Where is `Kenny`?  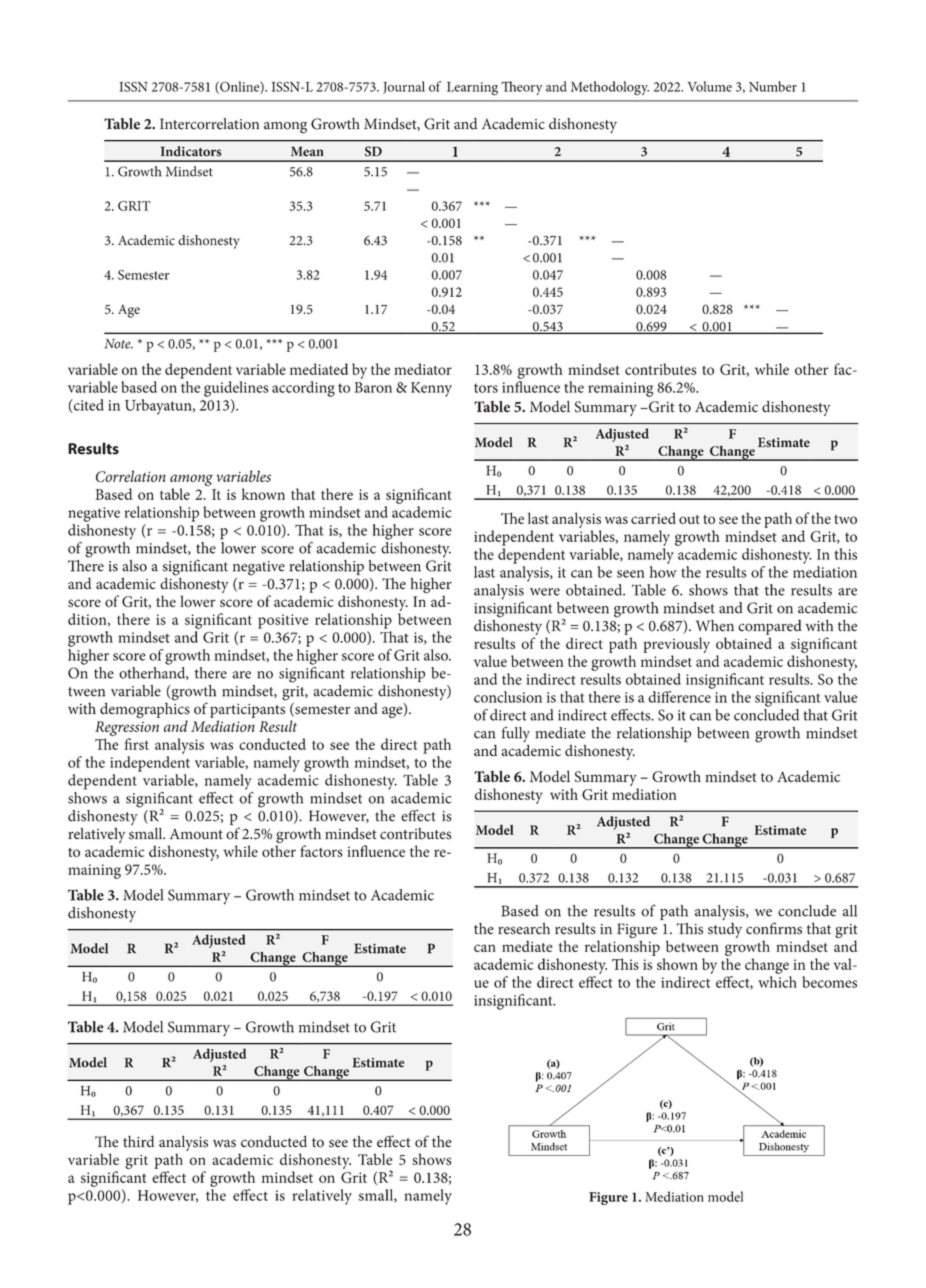 Kenny is located at coordinates (431, 389).
